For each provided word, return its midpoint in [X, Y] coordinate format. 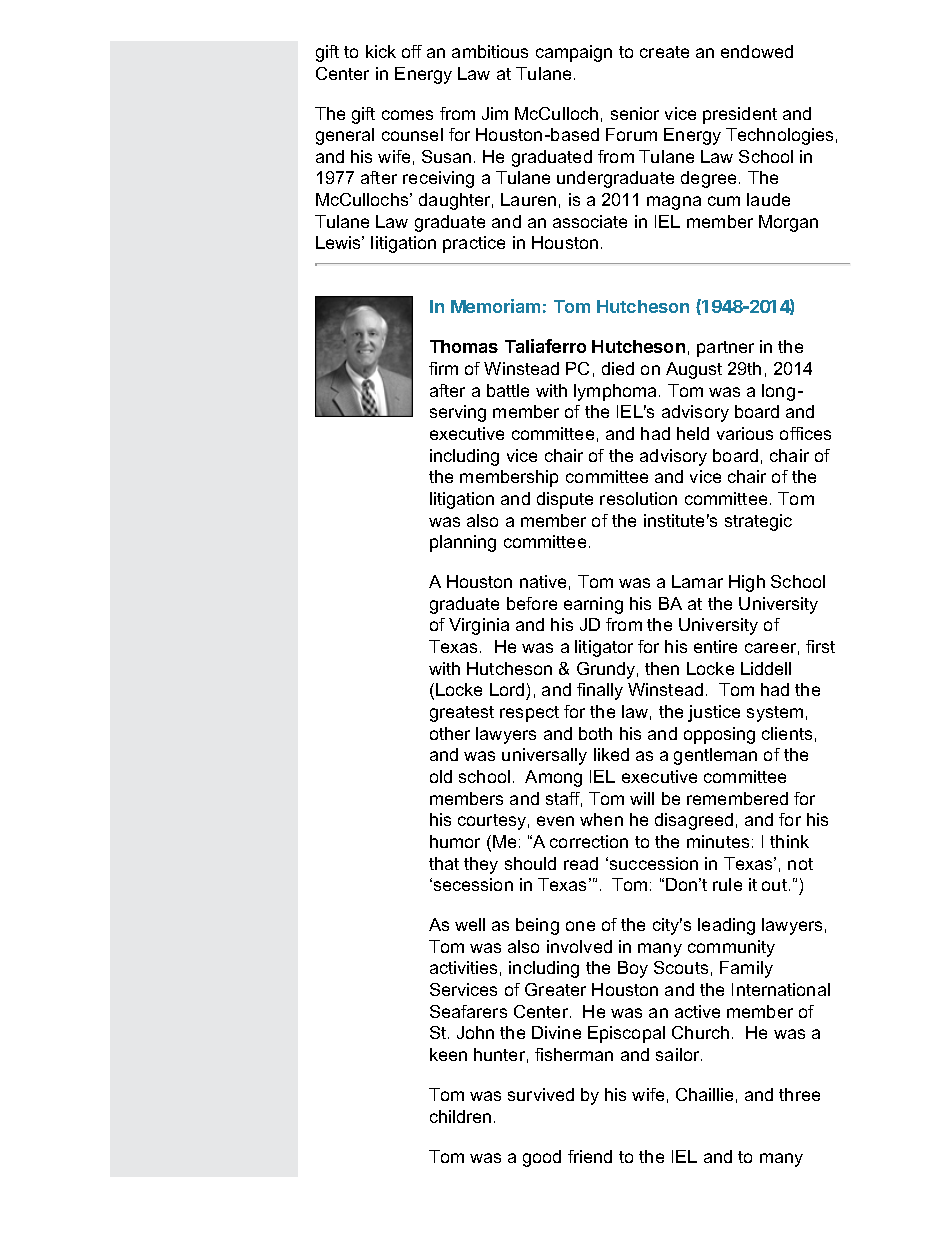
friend [590, 1156]
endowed [757, 51]
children [460, 1116]
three [799, 1094]
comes [407, 115]
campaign [574, 53]
